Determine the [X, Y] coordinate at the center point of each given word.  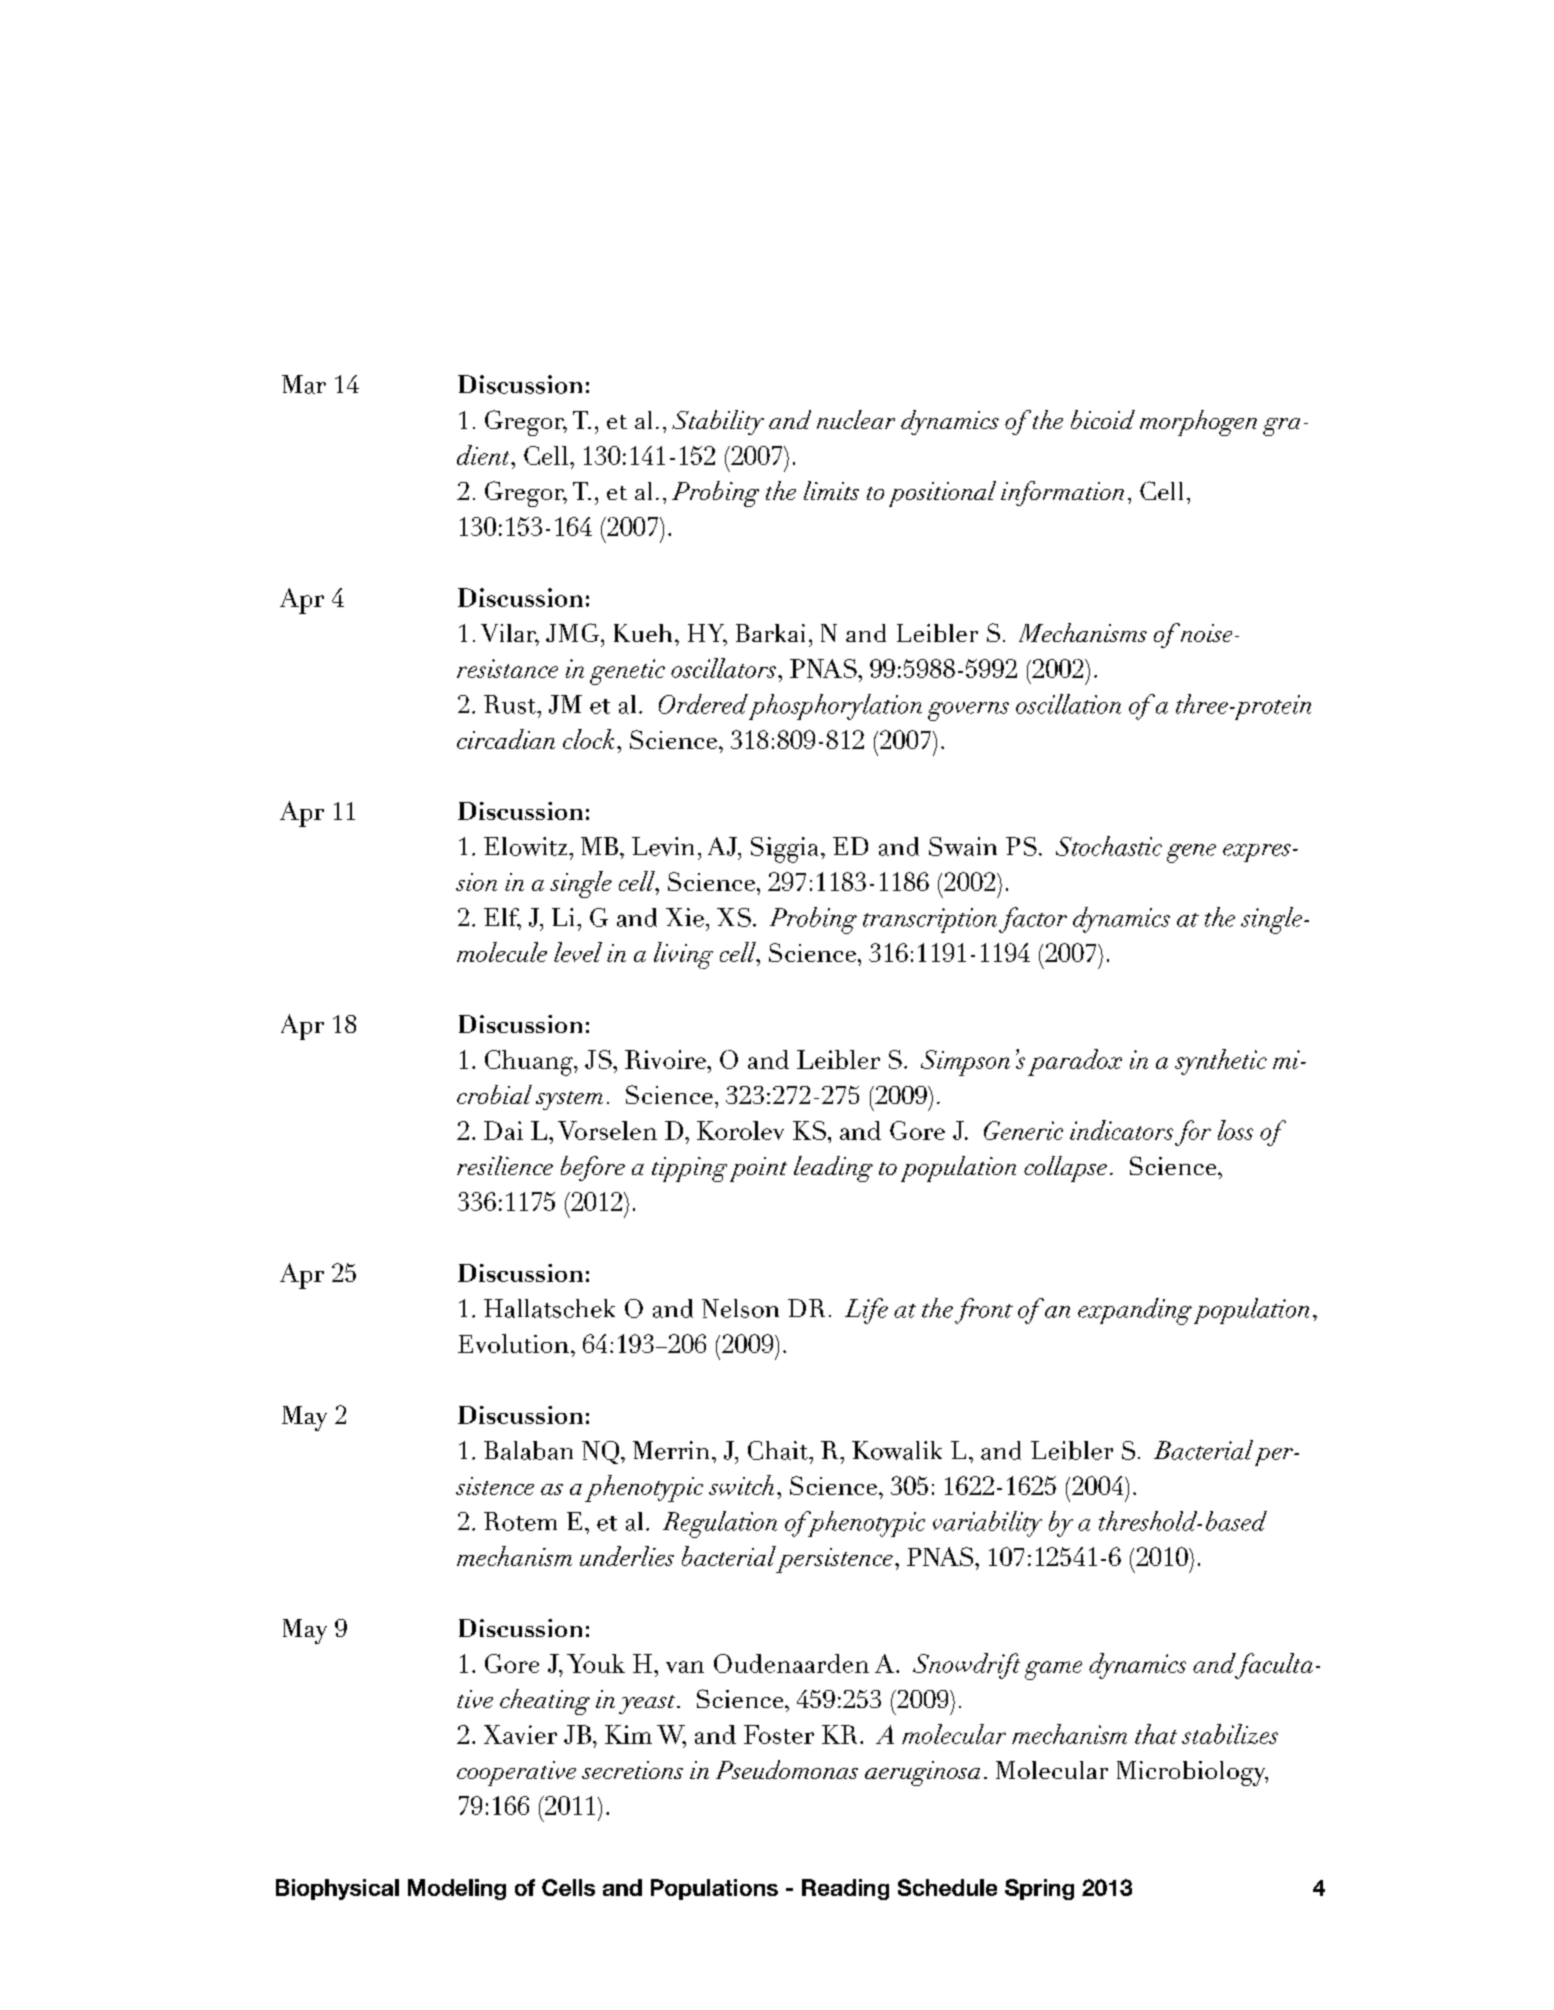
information [1062, 493]
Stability [718, 422]
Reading [845, 1889]
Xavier [520, 1734]
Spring [1039, 1889]
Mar [304, 384]
